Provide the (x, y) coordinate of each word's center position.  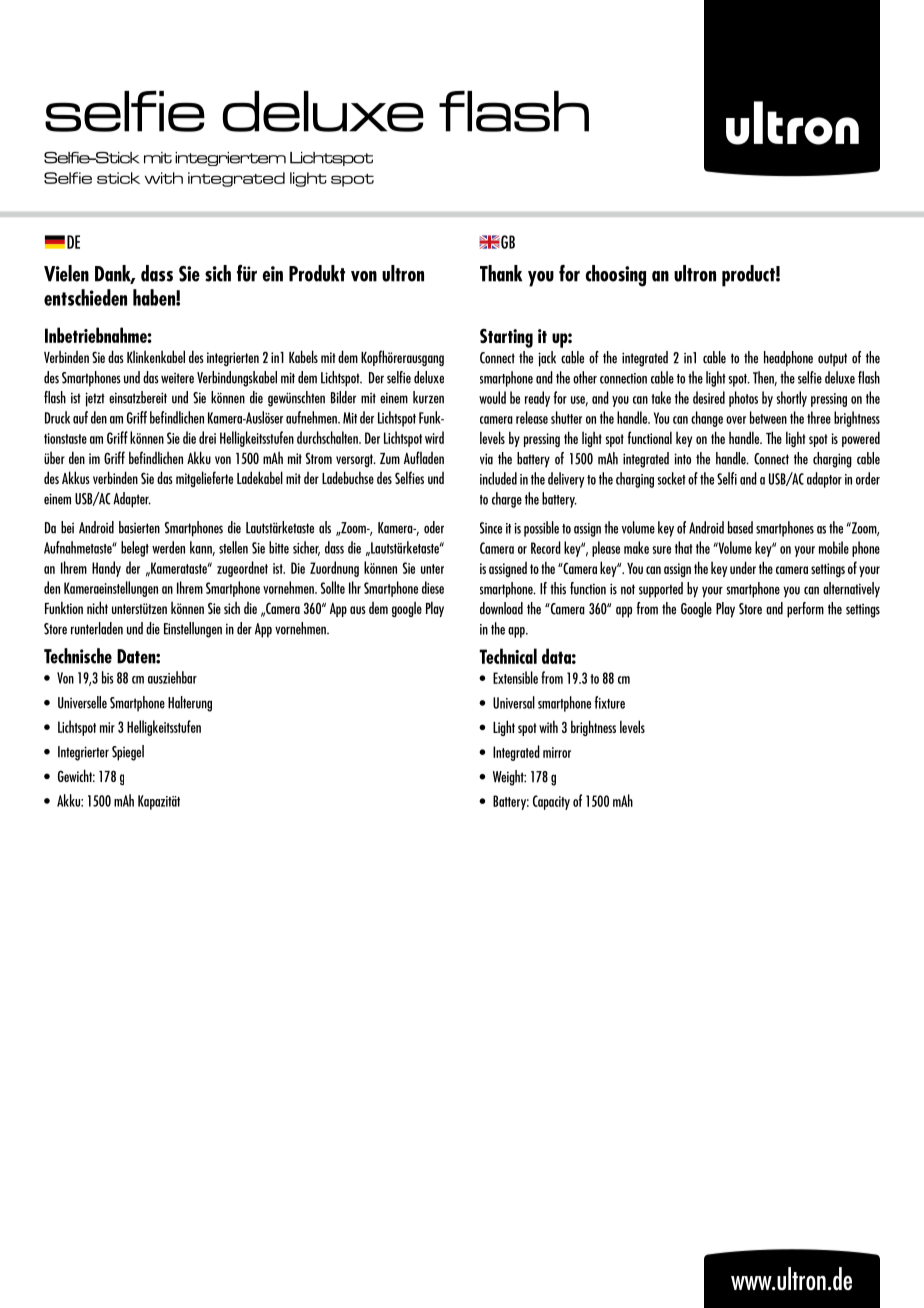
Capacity (551, 802)
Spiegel (128, 753)
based (740, 527)
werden (168, 547)
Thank (501, 273)
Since (491, 528)
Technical (508, 656)
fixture (610, 702)
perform (805, 610)
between (768, 417)
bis (108, 677)
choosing (616, 276)
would (492, 397)
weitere (177, 378)
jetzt (95, 399)
